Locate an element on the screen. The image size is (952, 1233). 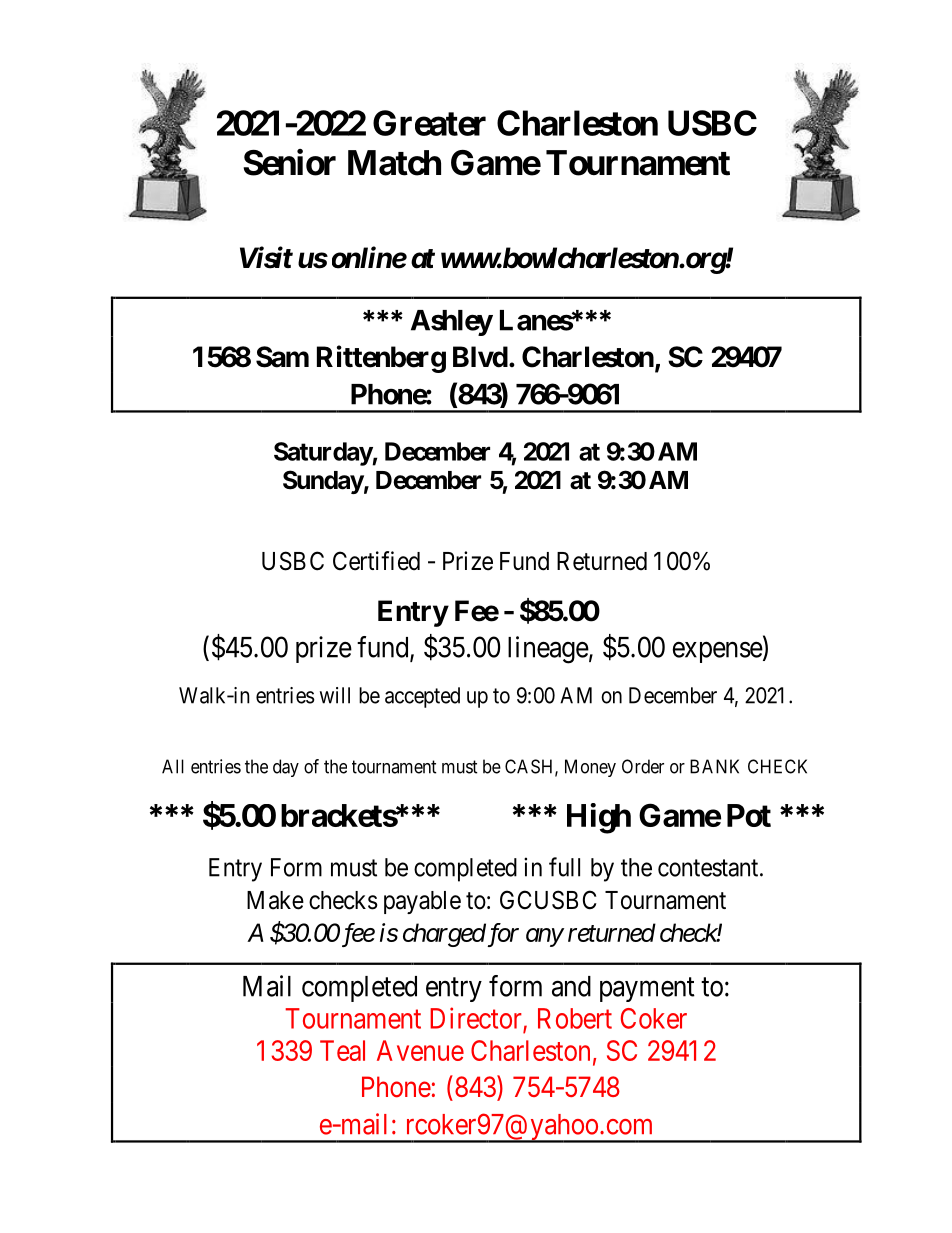
Teal is located at coordinates (342, 1050).
